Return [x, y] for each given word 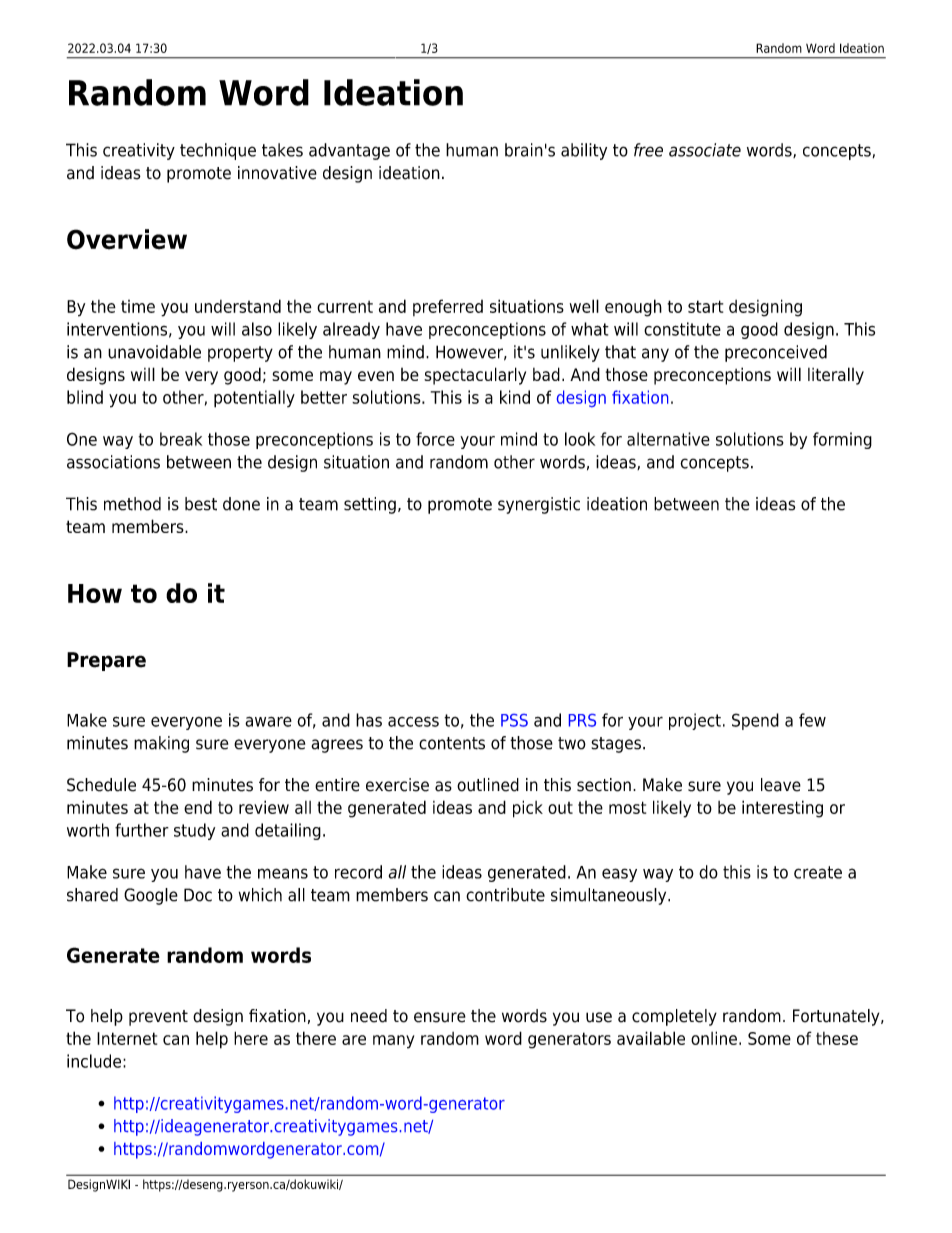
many [393, 1042]
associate [705, 150]
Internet [127, 1038]
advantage [349, 151]
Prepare [106, 661]
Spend [755, 721]
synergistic [539, 505]
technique [218, 151]
